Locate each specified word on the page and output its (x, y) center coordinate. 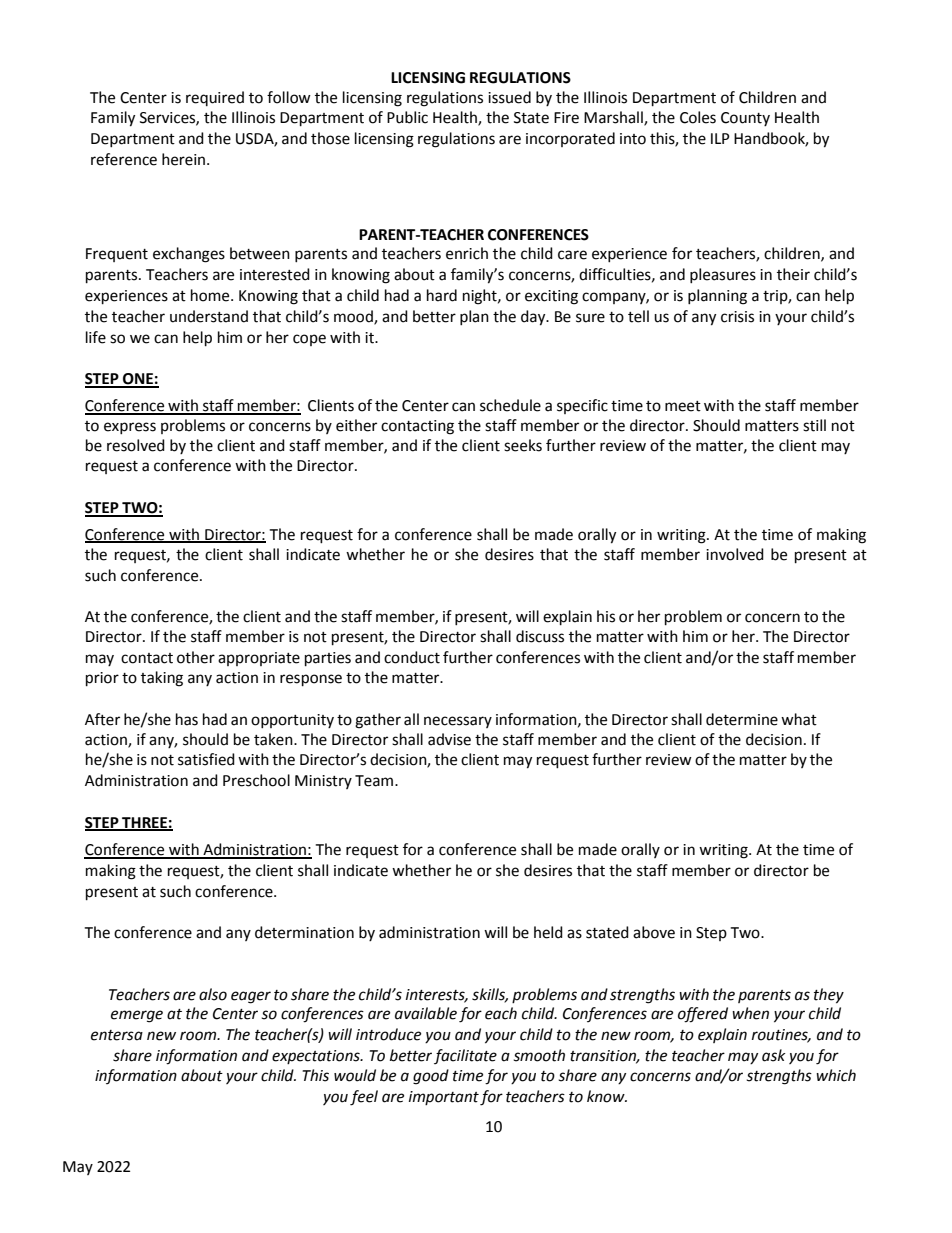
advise (449, 739)
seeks (523, 445)
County (745, 119)
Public (407, 117)
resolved (136, 445)
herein (185, 159)
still (814, 425)
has (187, 719)
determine (742, 719)
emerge (137, 1016)
